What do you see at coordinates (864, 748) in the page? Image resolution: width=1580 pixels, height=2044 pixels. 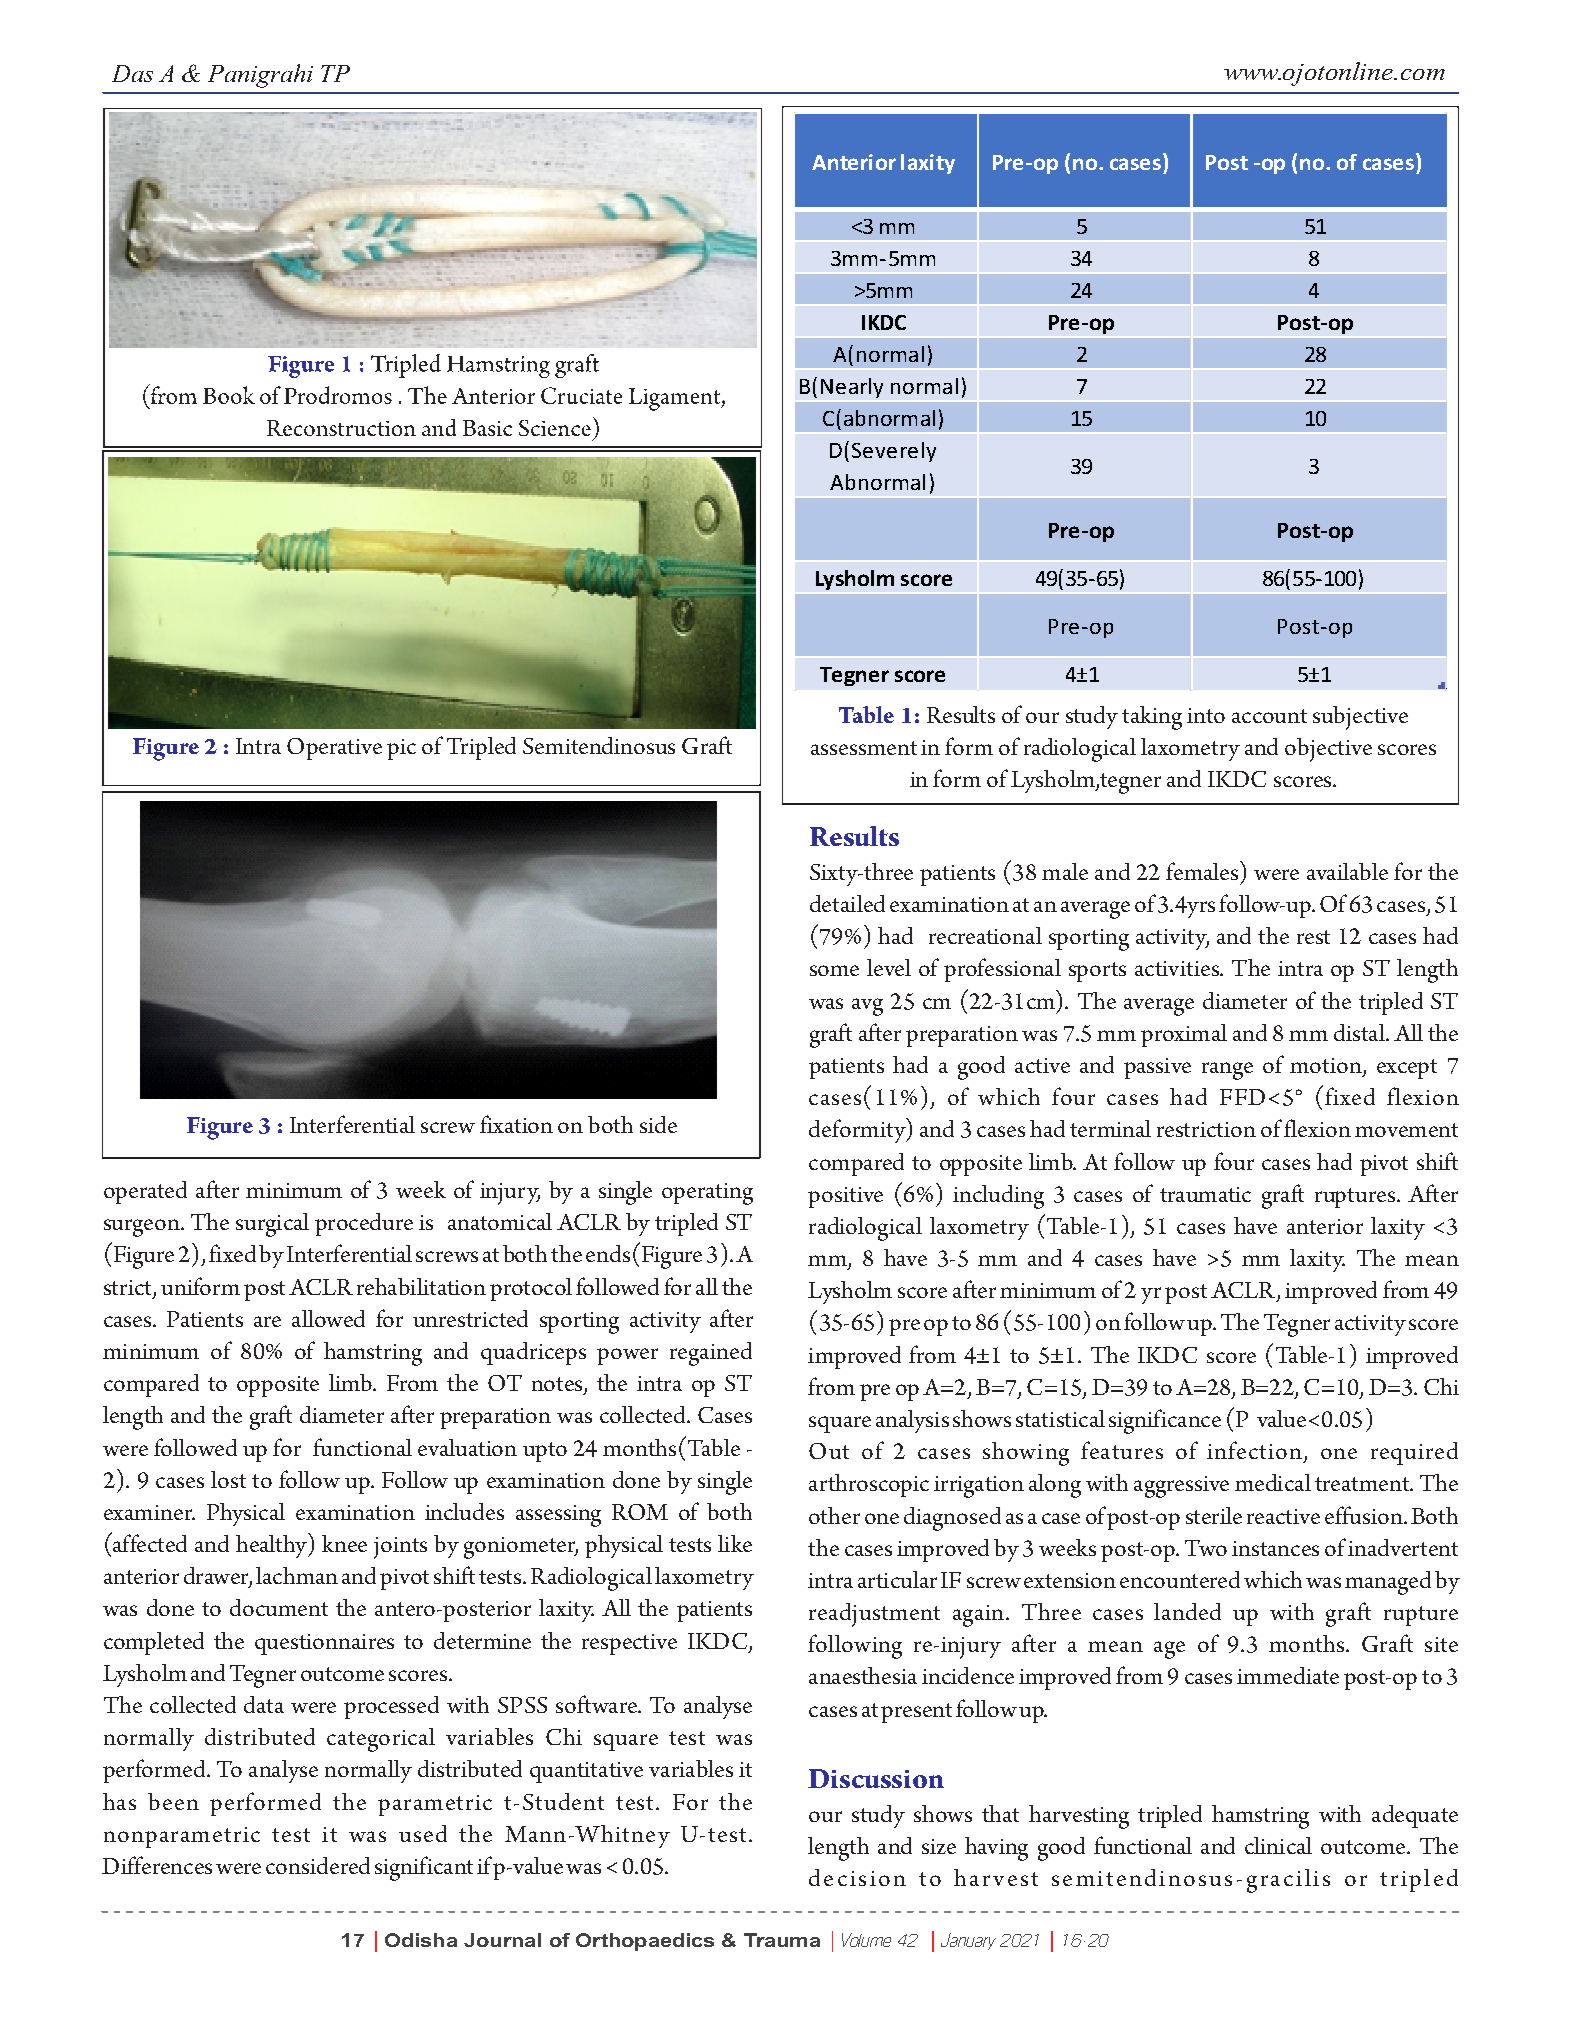 I see `assessment` at bounding box center [864, 748].
